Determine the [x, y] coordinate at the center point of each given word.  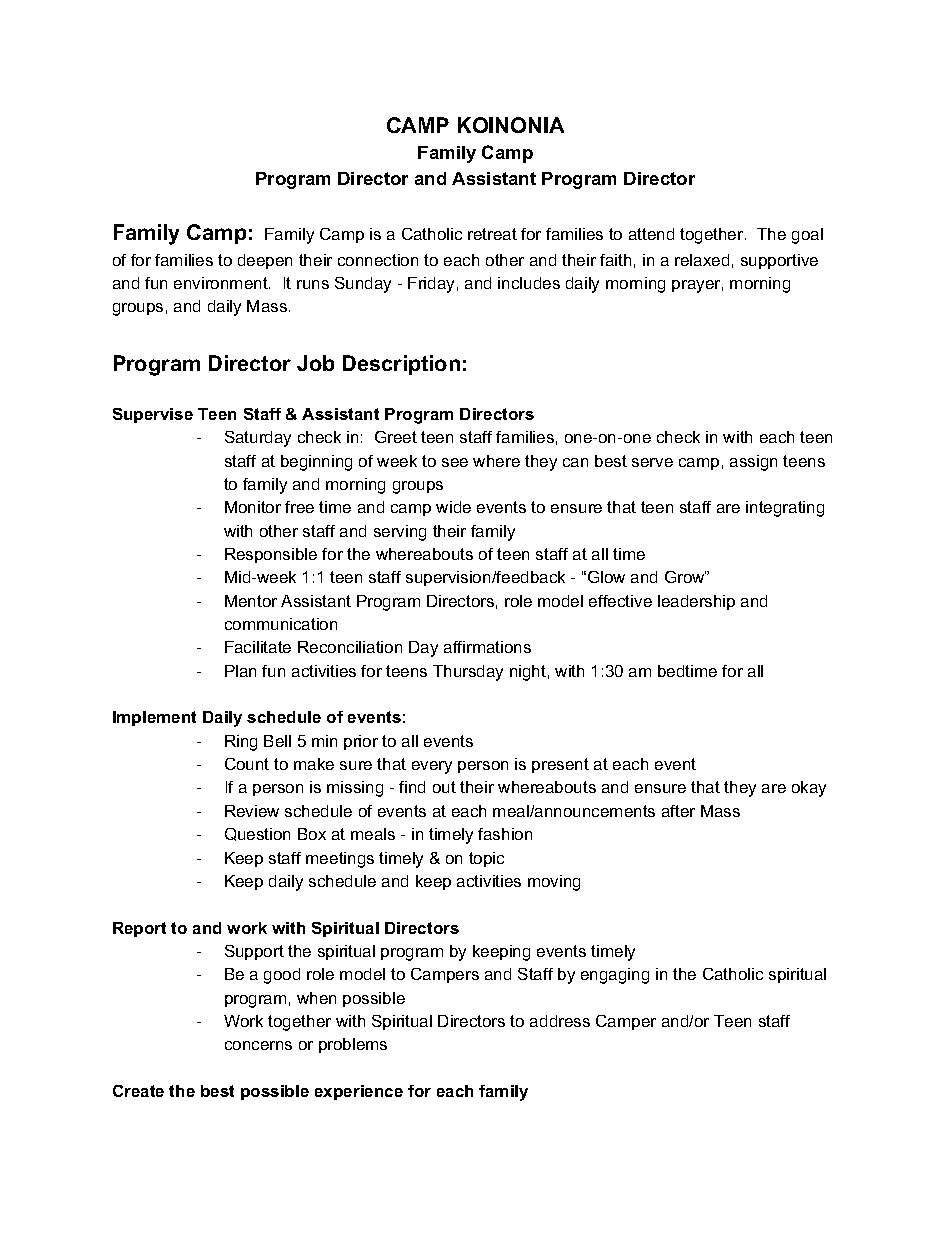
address [560, 1021]
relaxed [702, 260]
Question [257, 834]
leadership [696, 602]
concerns [258, 1045]
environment [222, 283]
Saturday [258, 439]
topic [486, 859]
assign [753, 463]
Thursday [468, 673]
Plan [240, 671]
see [455, 462]
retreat [492, 234]
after [678, 811]
